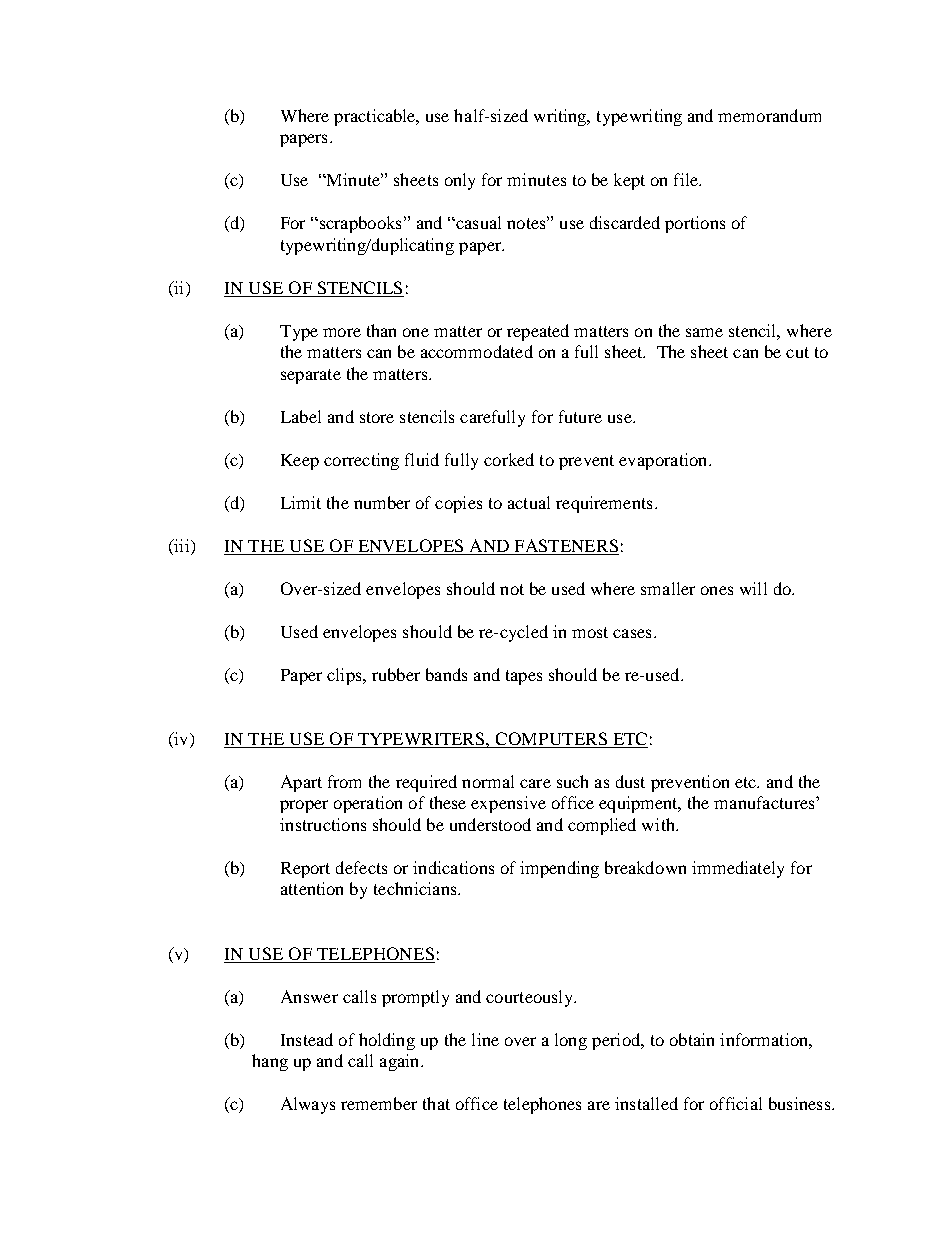 Image resolution: width=952 pixels, height=1233 pixels. Describe the element at coordinates (524, 677) in the screenshot. I see `tapes` at that location.
